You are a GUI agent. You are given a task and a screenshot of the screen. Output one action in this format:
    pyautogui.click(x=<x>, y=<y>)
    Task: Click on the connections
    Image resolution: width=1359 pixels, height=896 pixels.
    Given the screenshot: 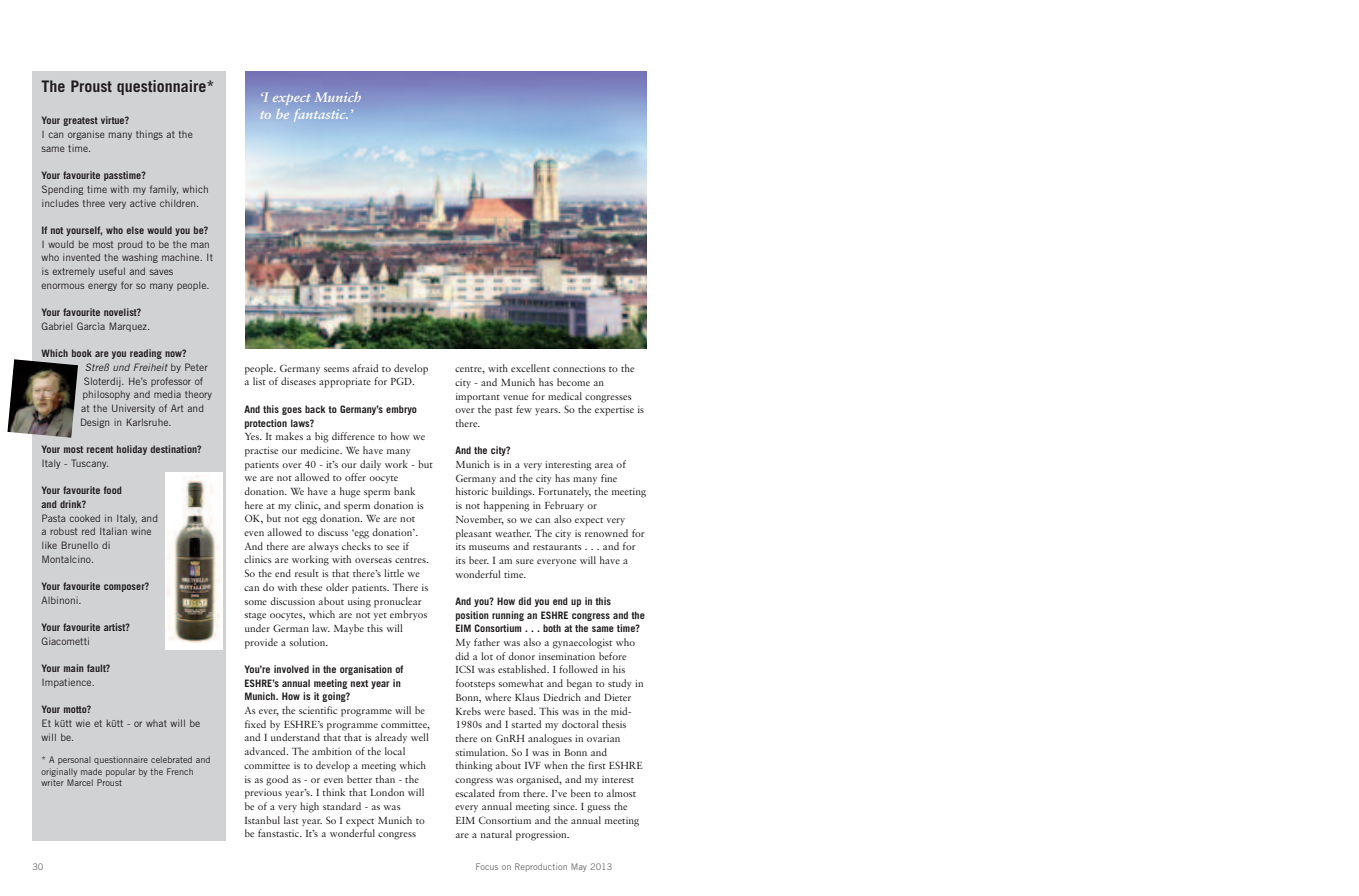 What is the action you would take?
    pyautogui.click(x=579, y=368)
